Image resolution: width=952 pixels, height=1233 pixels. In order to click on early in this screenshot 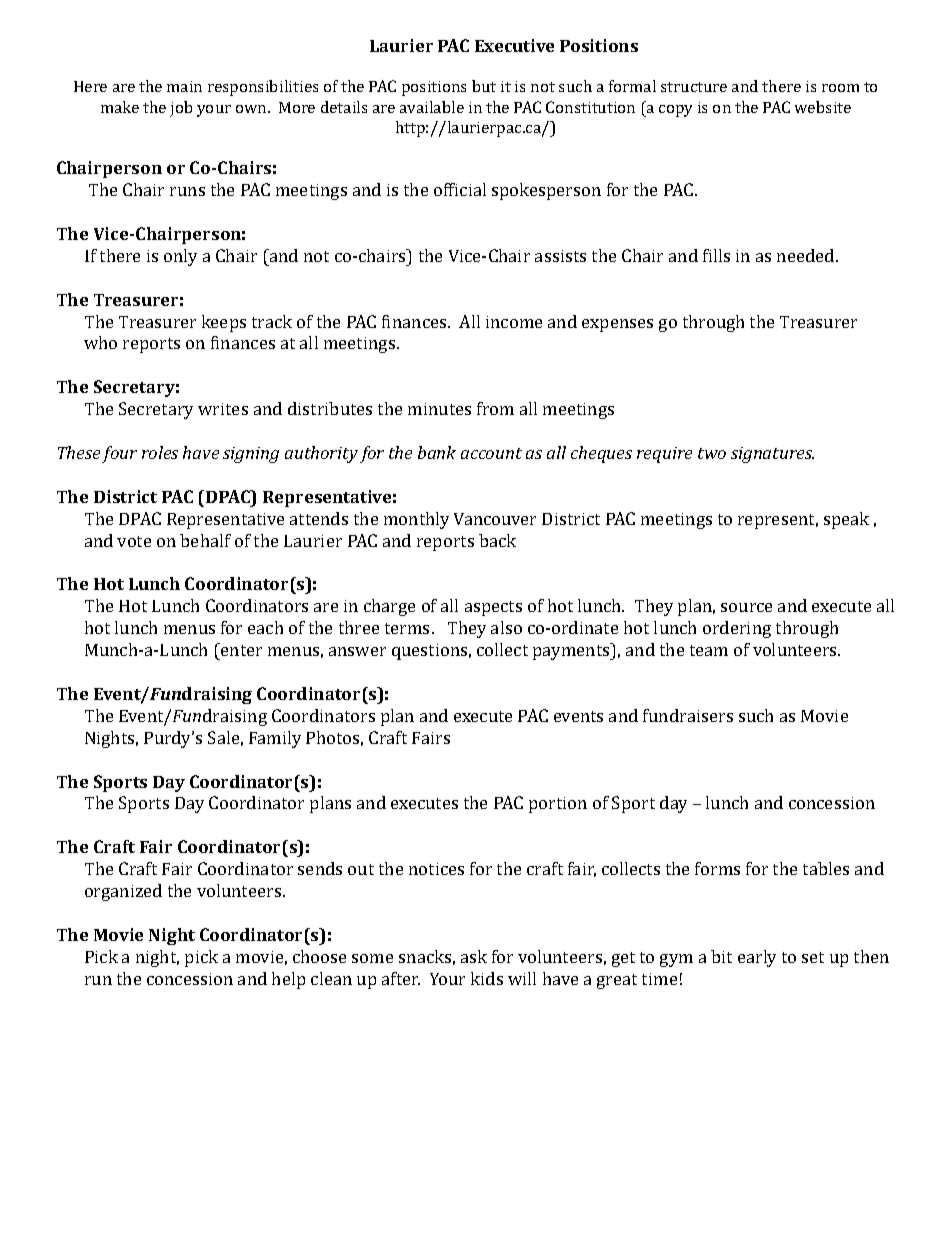, I will do `click(757, 958)`.
